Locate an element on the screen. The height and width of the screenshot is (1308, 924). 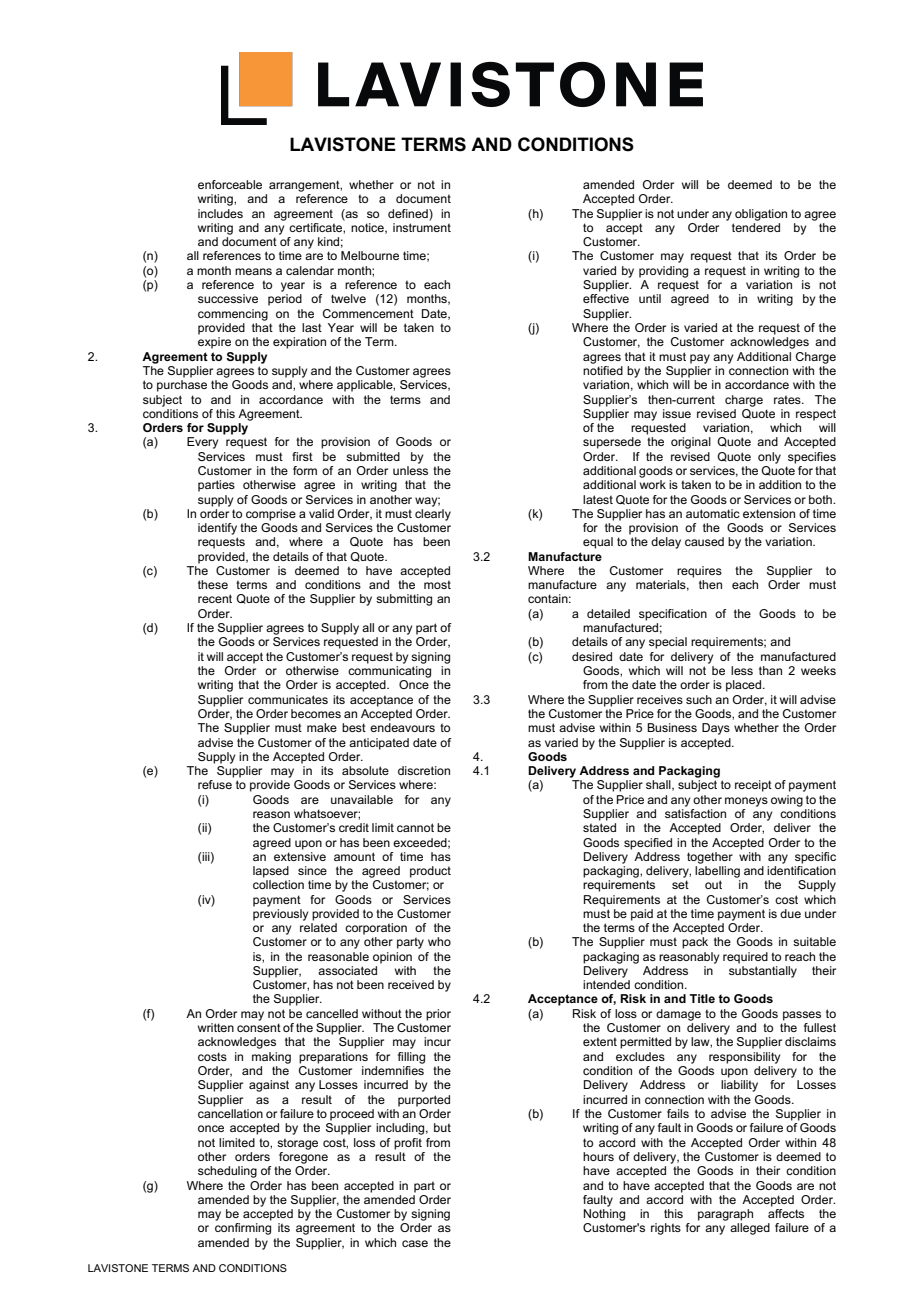
only is located at coordinates (769, 458).
